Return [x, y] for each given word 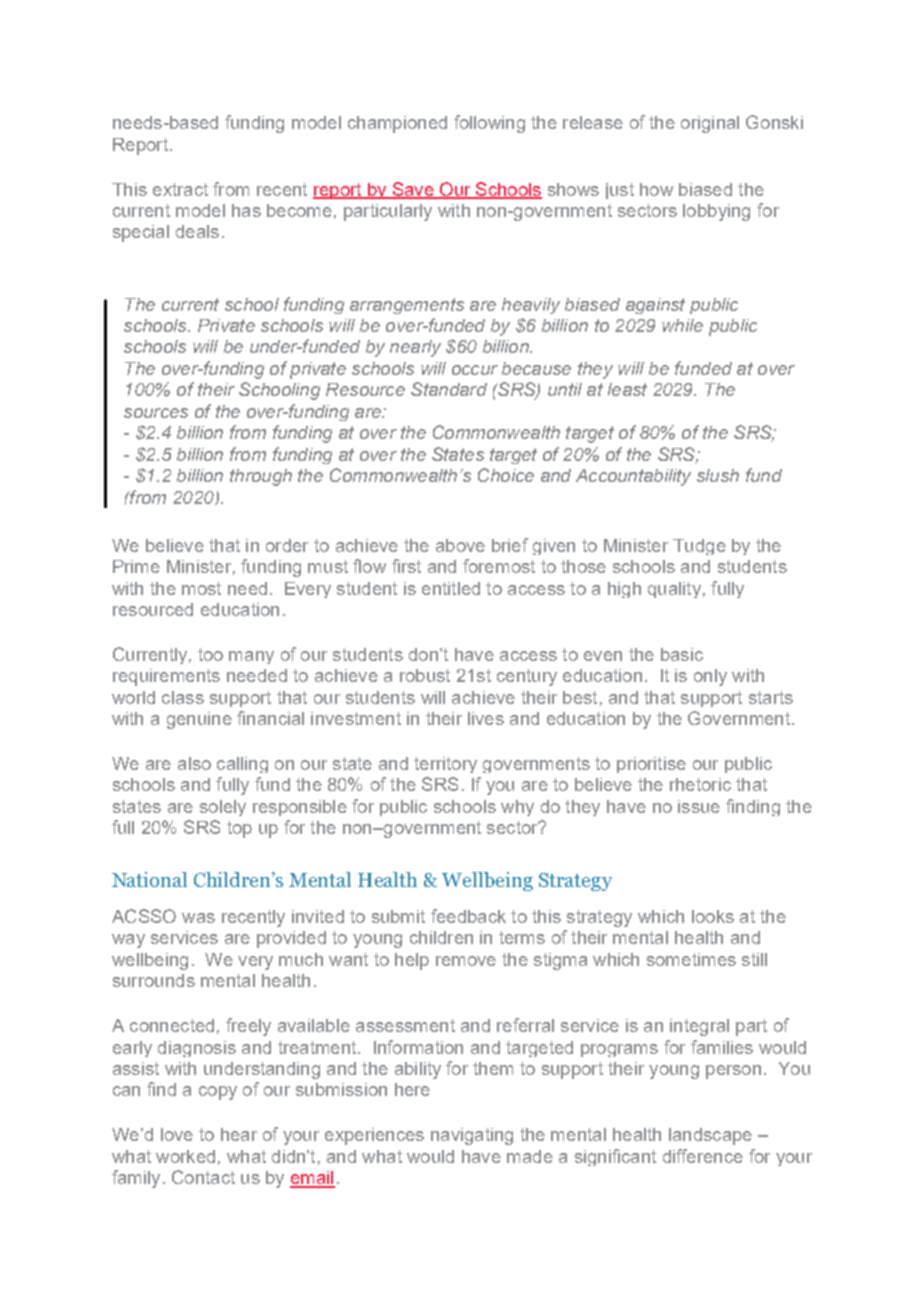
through [261, 477]
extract [180, 189]
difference [703, 1156]
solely [223, 808]
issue [699, 806]
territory [445, 765]
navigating [472, 1136]
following [489, 124]
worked [185, 1156]
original [710, 124]
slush [718, 475]
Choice [506, 475]
